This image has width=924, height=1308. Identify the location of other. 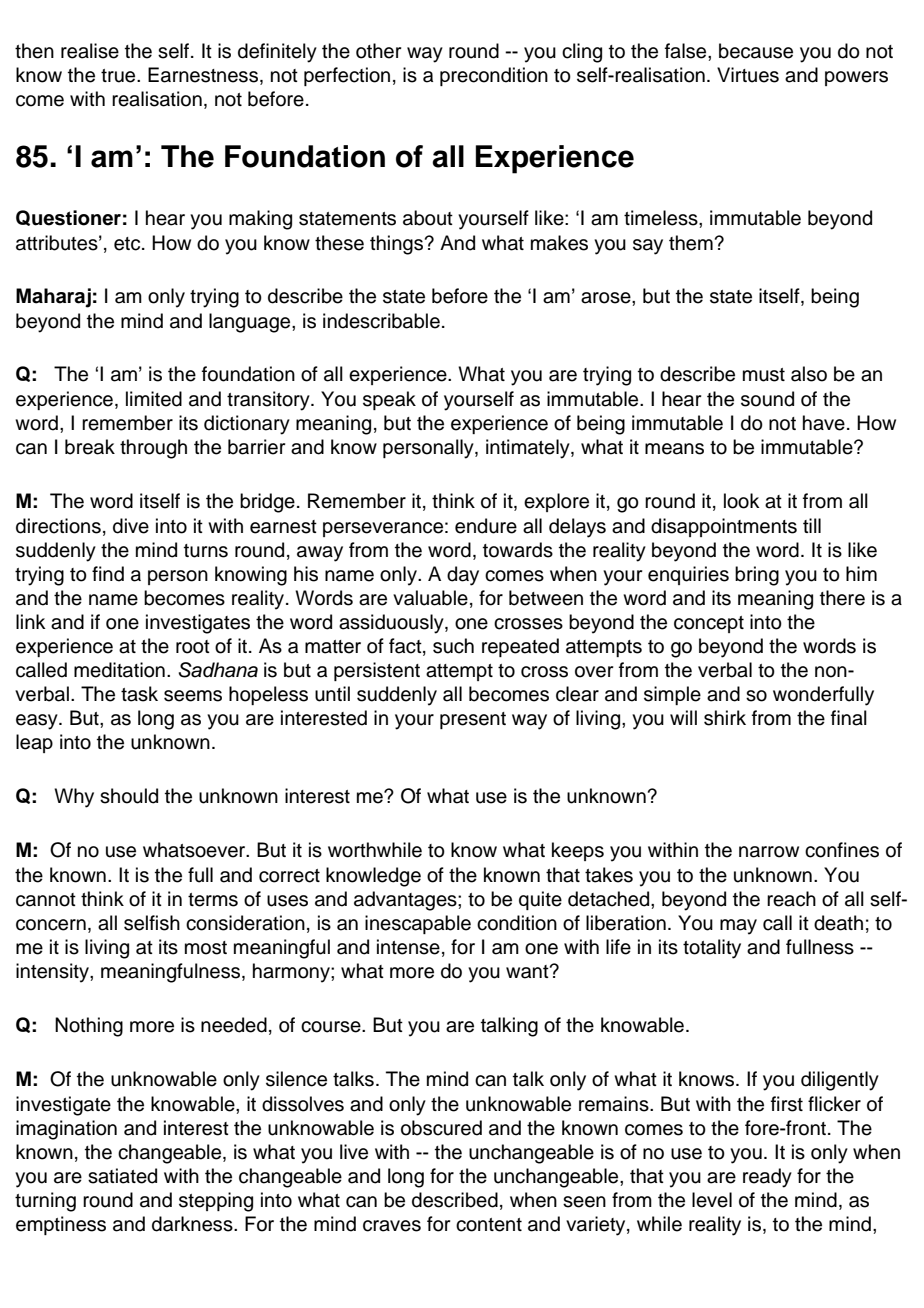
(378, 51).
